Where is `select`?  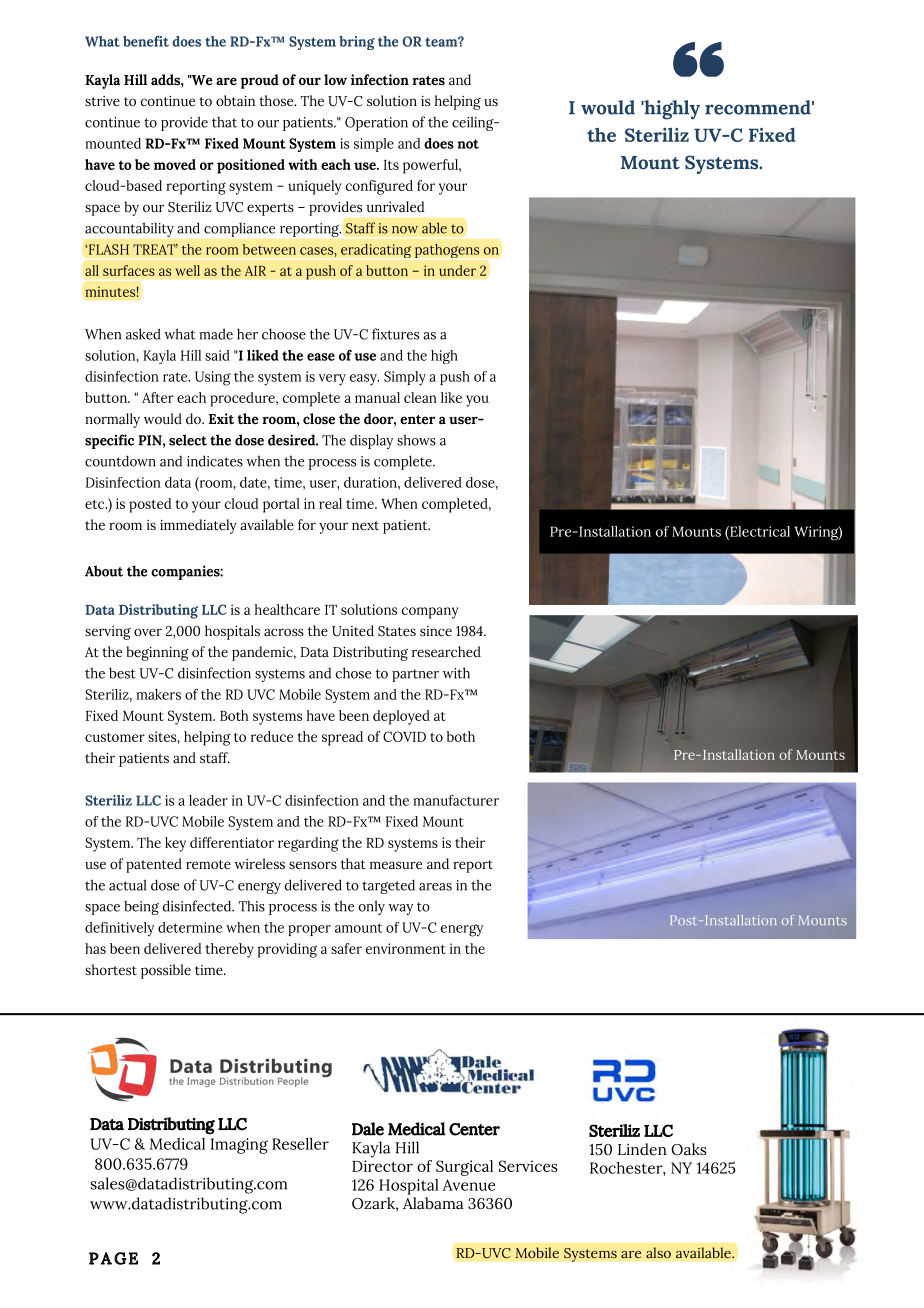 select is located at coordinates (188, 440).
